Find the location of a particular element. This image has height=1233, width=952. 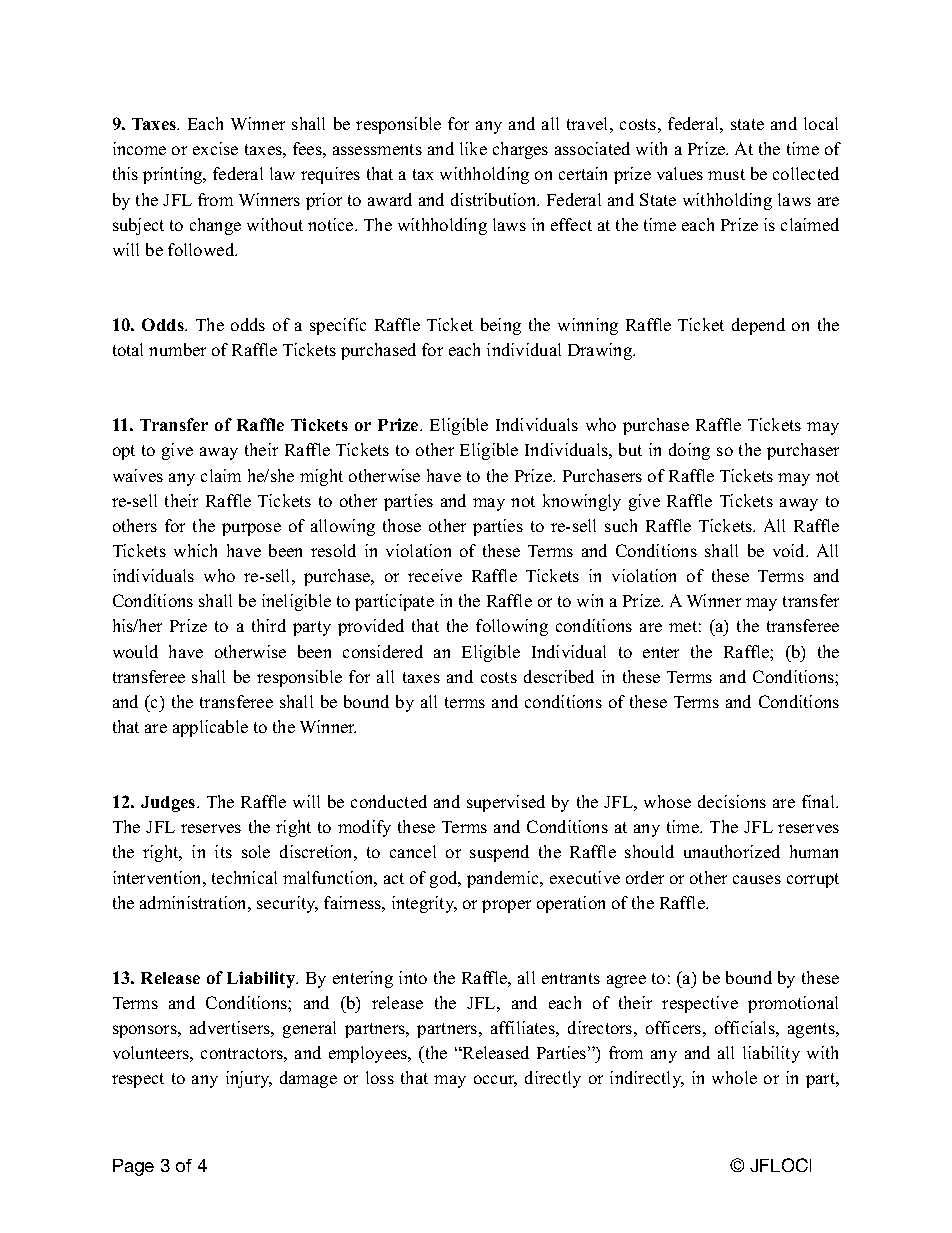

those is located at coordinates (402, 525).
